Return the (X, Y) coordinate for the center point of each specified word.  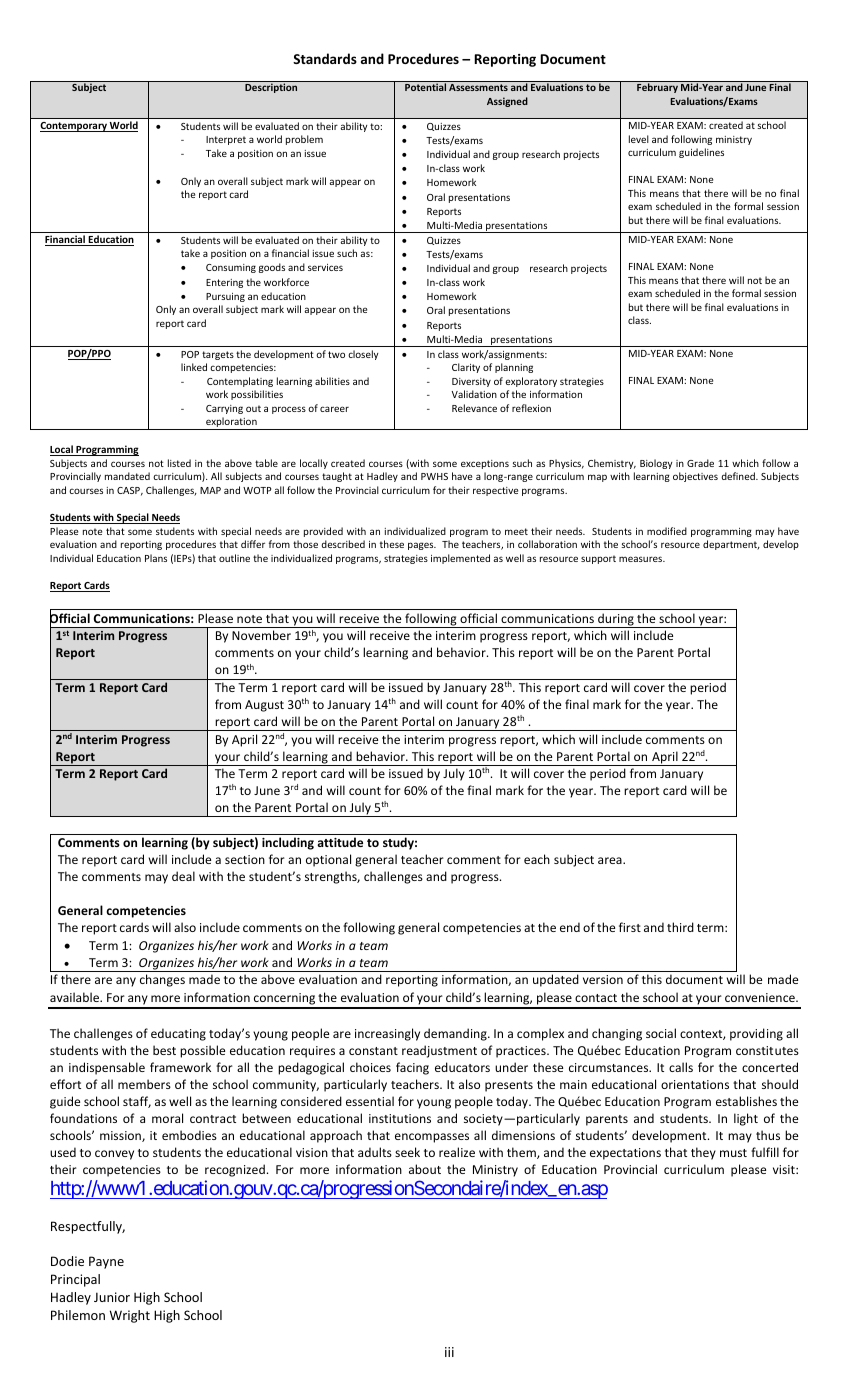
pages (422, 546)
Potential (425, 87)
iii (449, 1352)
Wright (130, 1316)
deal (183, 876)
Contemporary (74, 127)
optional (328, 860)
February (657, 88)
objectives (695, 477)
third (680, 927)
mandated (127, 476)
